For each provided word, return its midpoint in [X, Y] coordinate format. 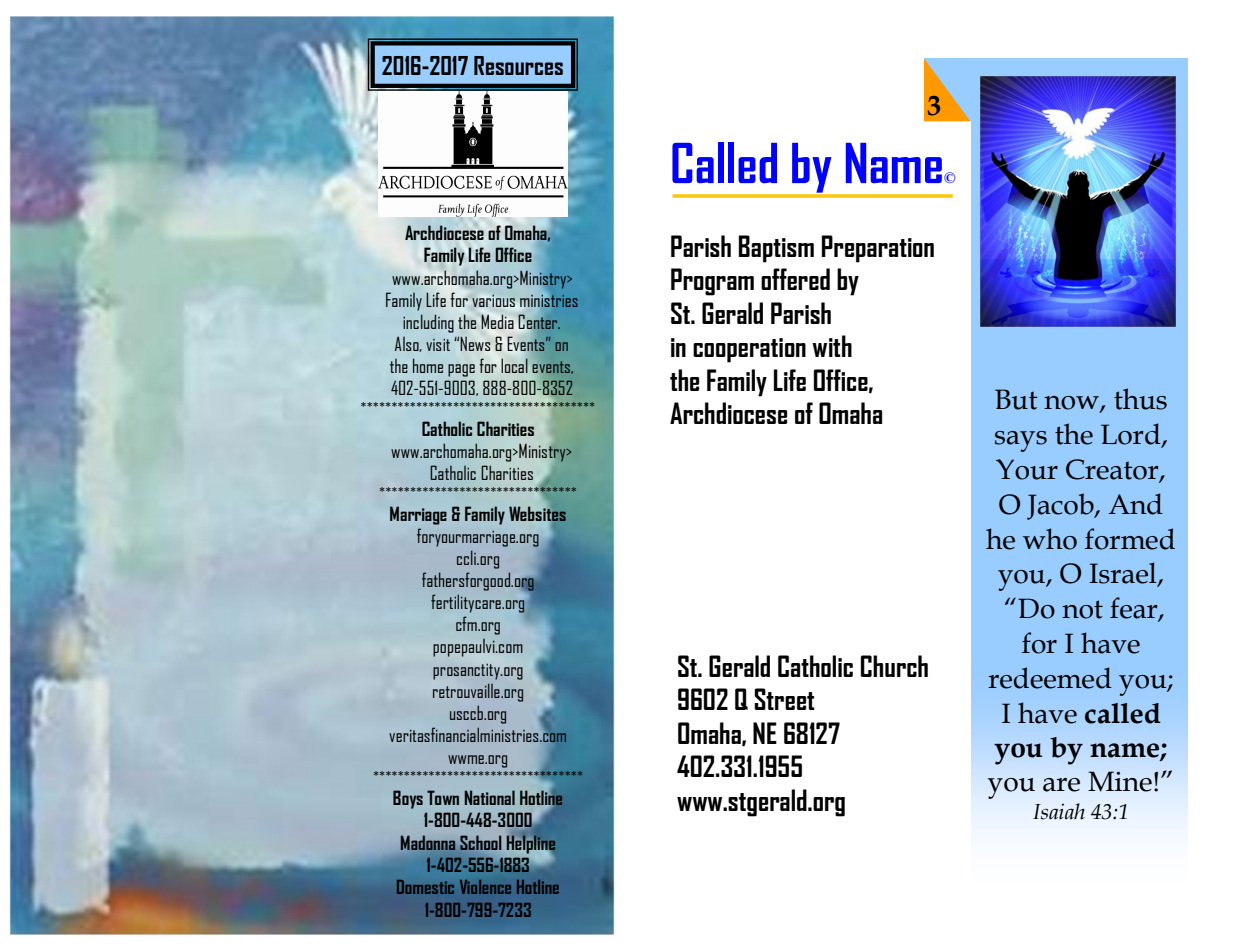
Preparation [878, 249]
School [480, 843]
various [493, 301]
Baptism [776, 249]
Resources [518, 65]
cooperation [749, 350]
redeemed [1050, 678]
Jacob [1061, 506]
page [461, 370]
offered [795, 279]
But [1016, 399]
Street [784, 699]
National [490, 797]
